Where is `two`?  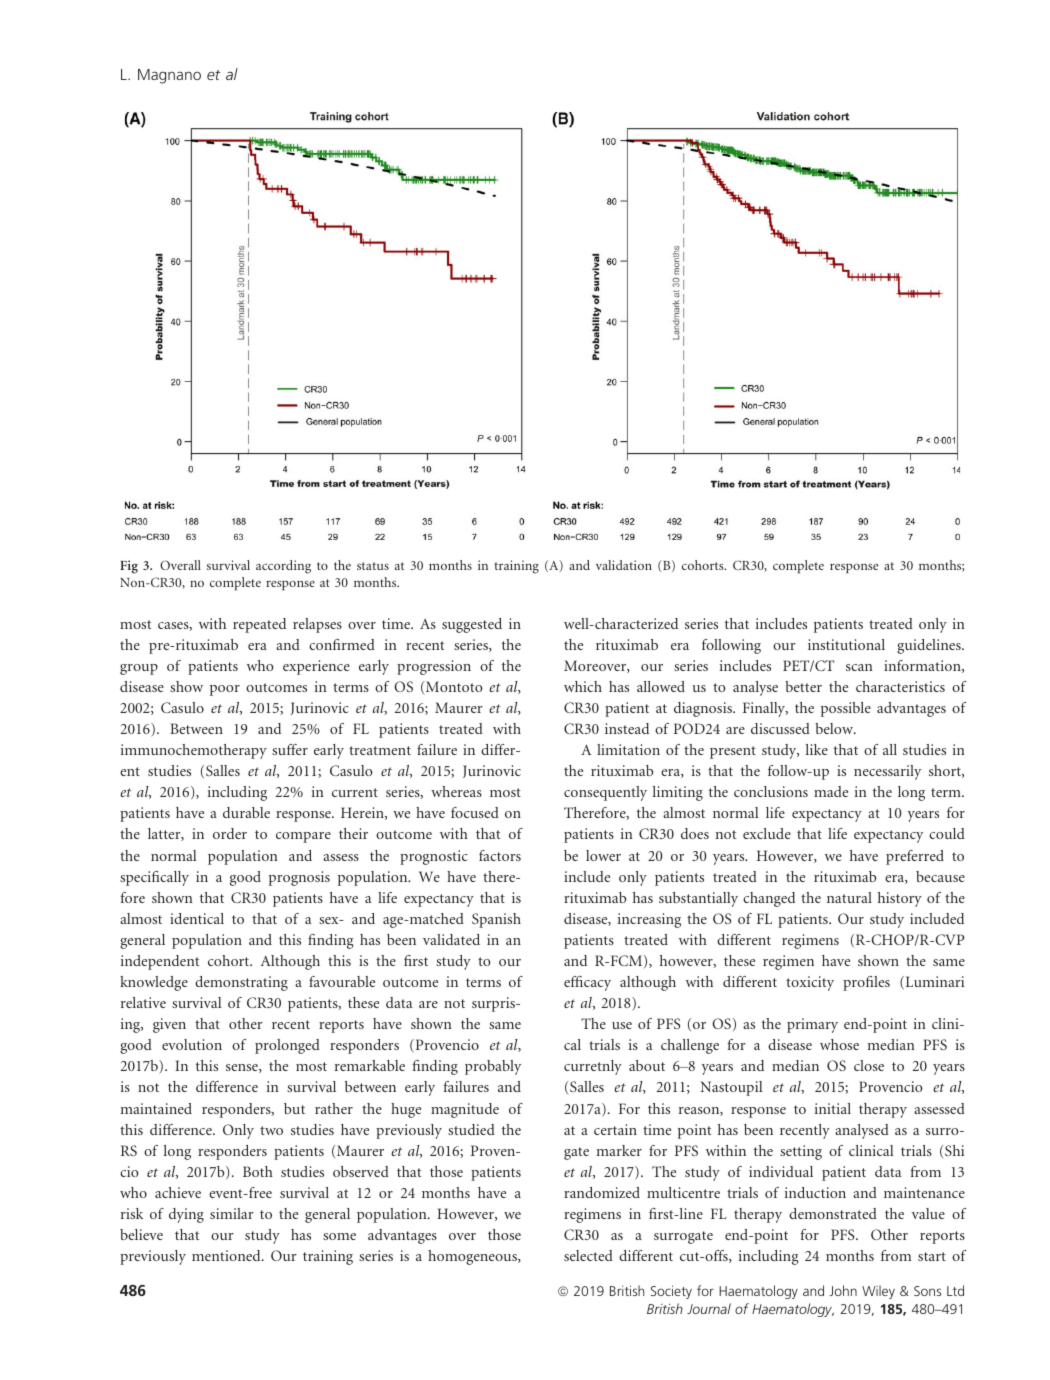 two is located at coordinates (271, 1130).
